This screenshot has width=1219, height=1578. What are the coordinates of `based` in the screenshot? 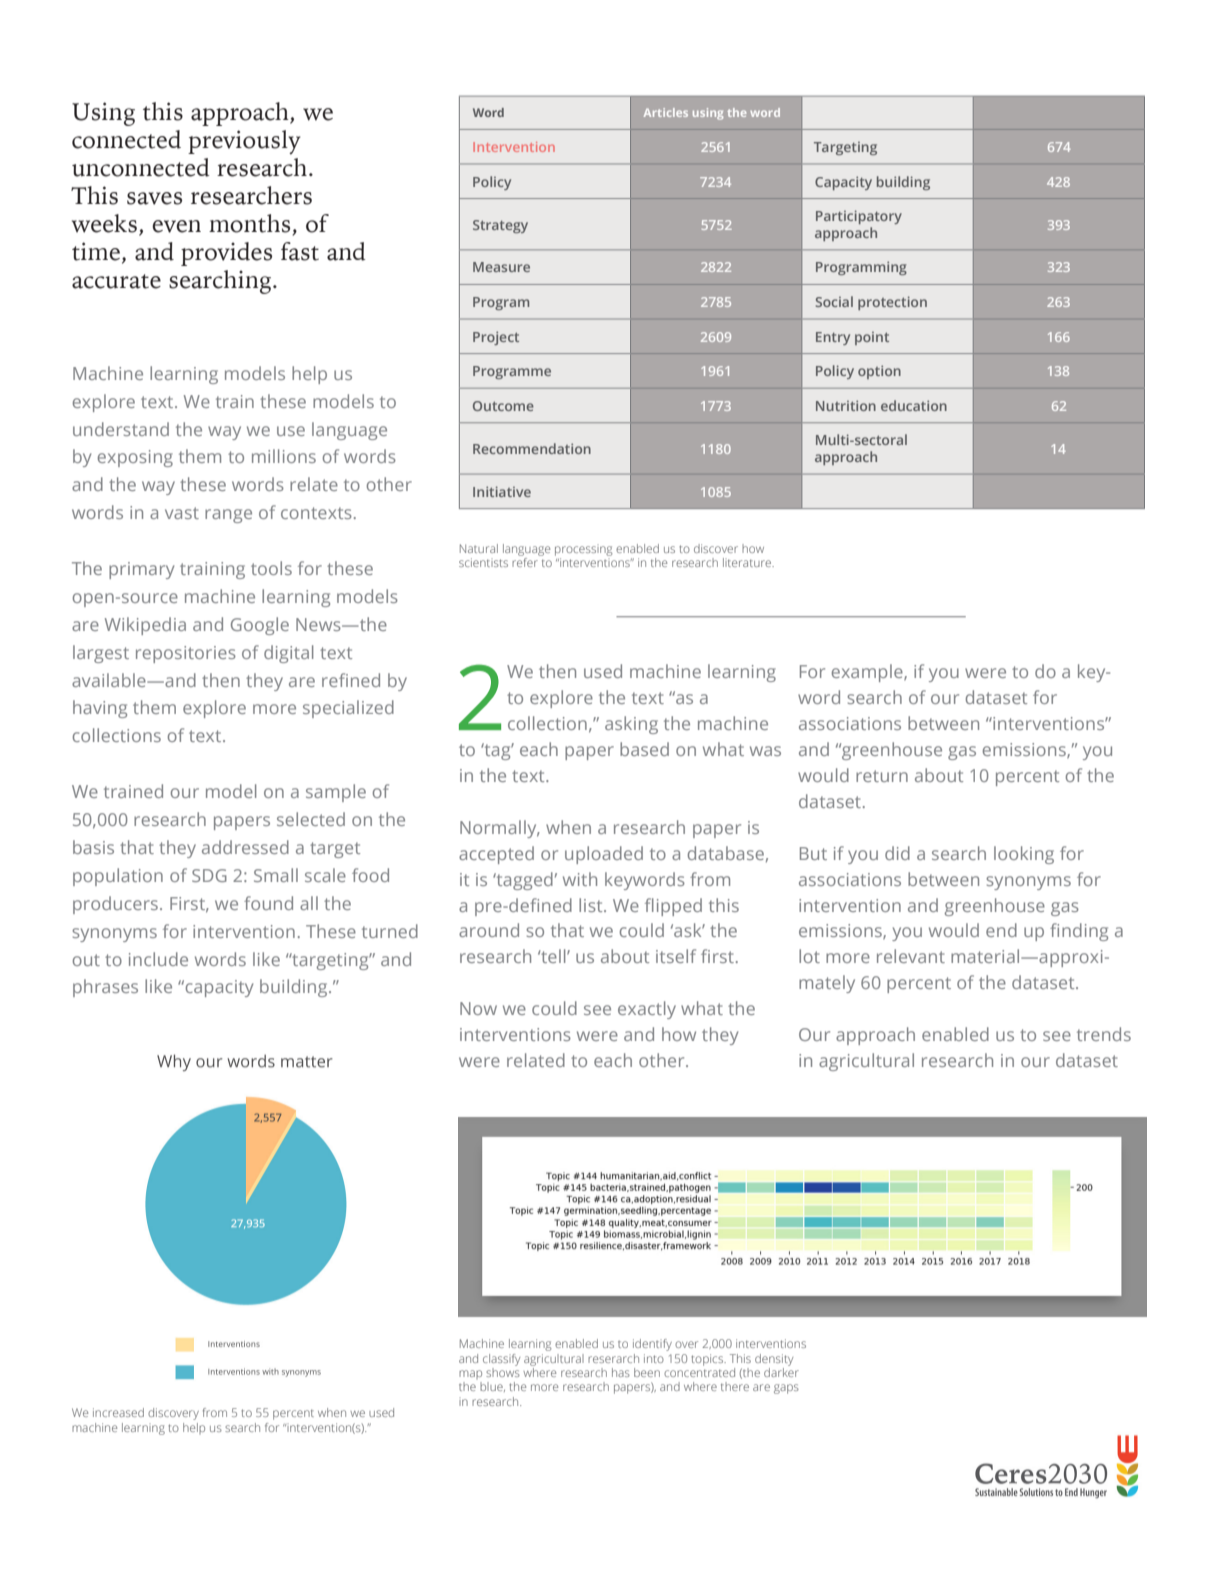 It's located at (644, 749).
